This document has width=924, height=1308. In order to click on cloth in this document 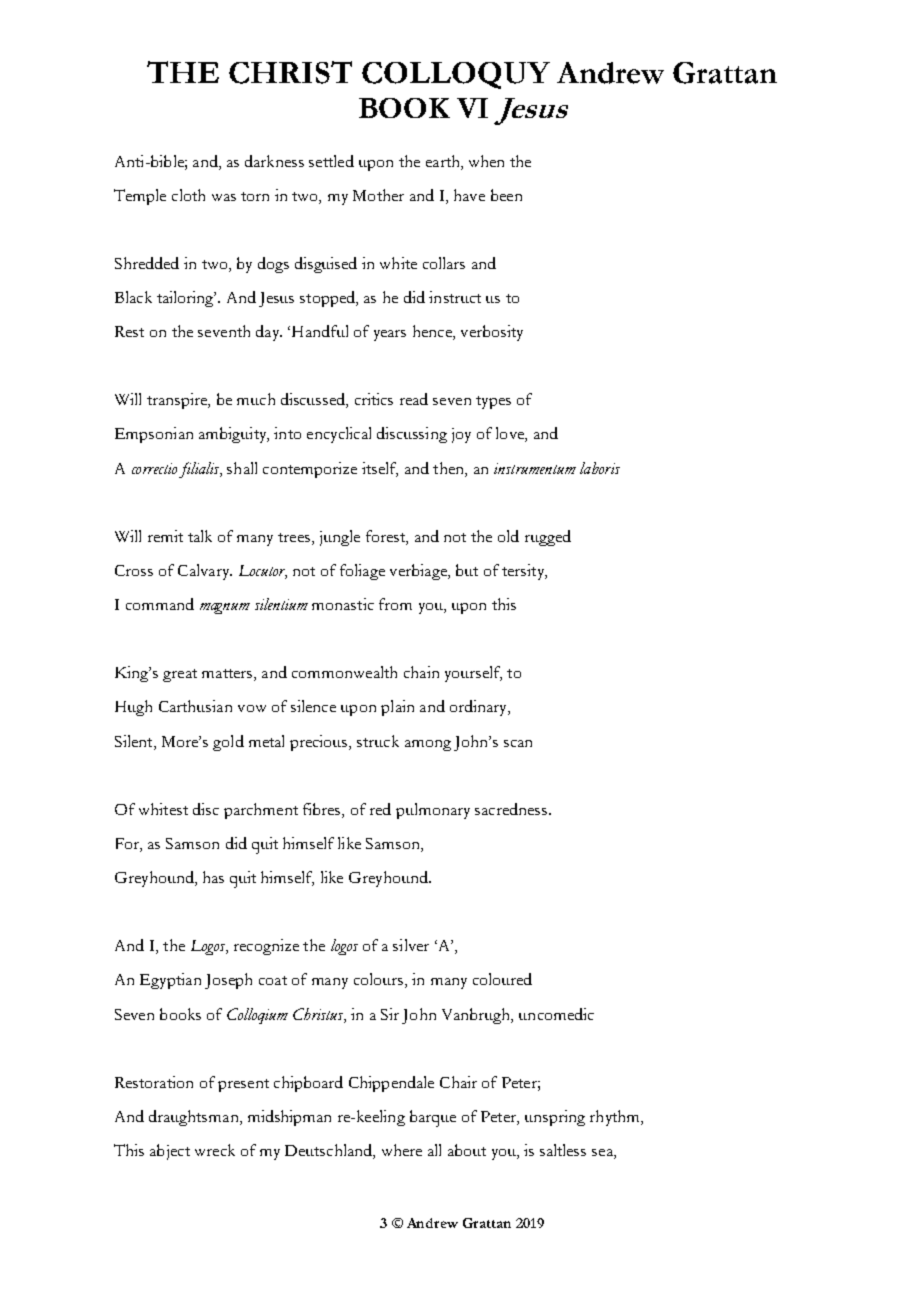, I will do `click(188, 195)`.
